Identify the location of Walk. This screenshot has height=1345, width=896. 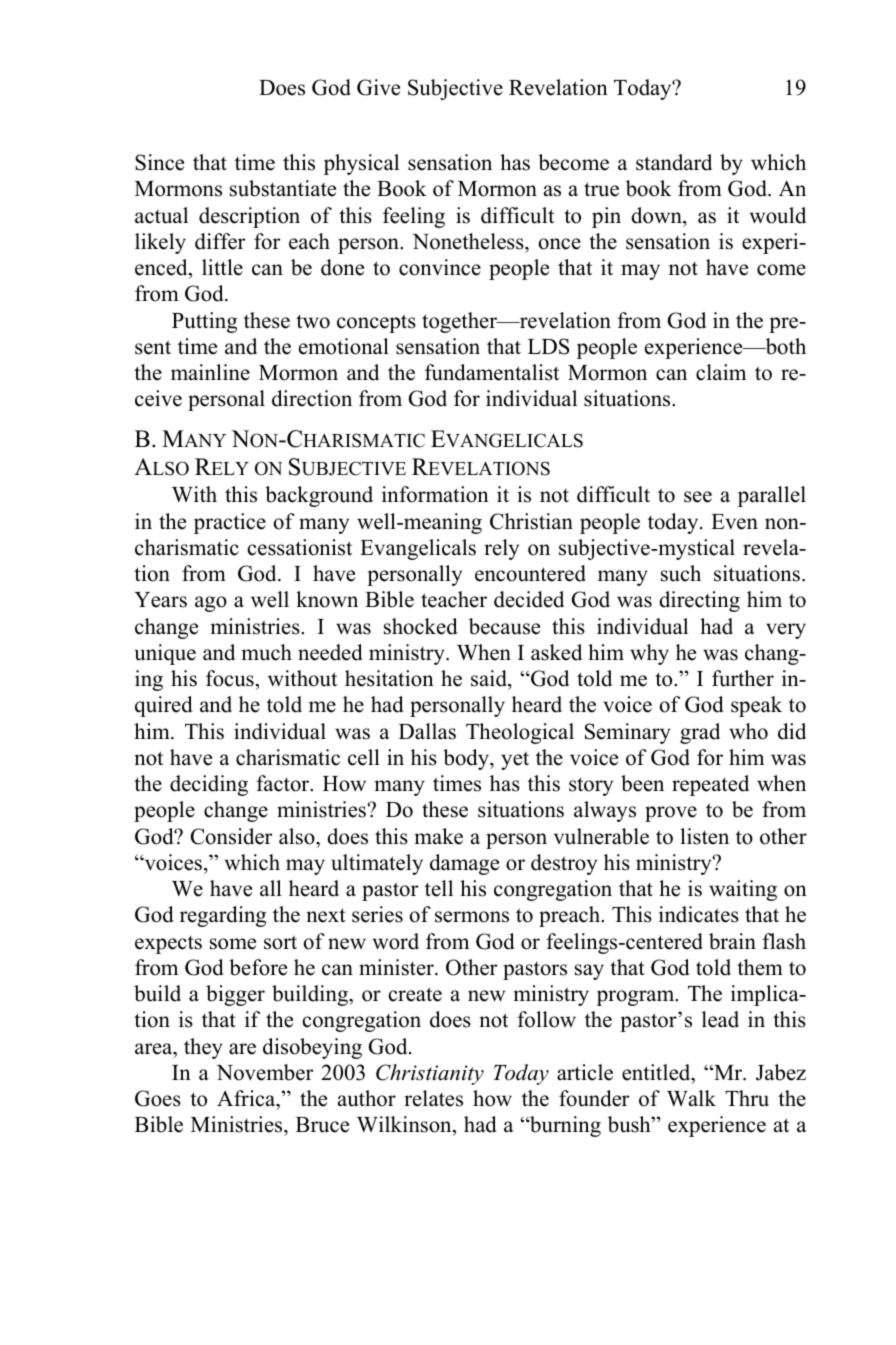
(691, 1098).
